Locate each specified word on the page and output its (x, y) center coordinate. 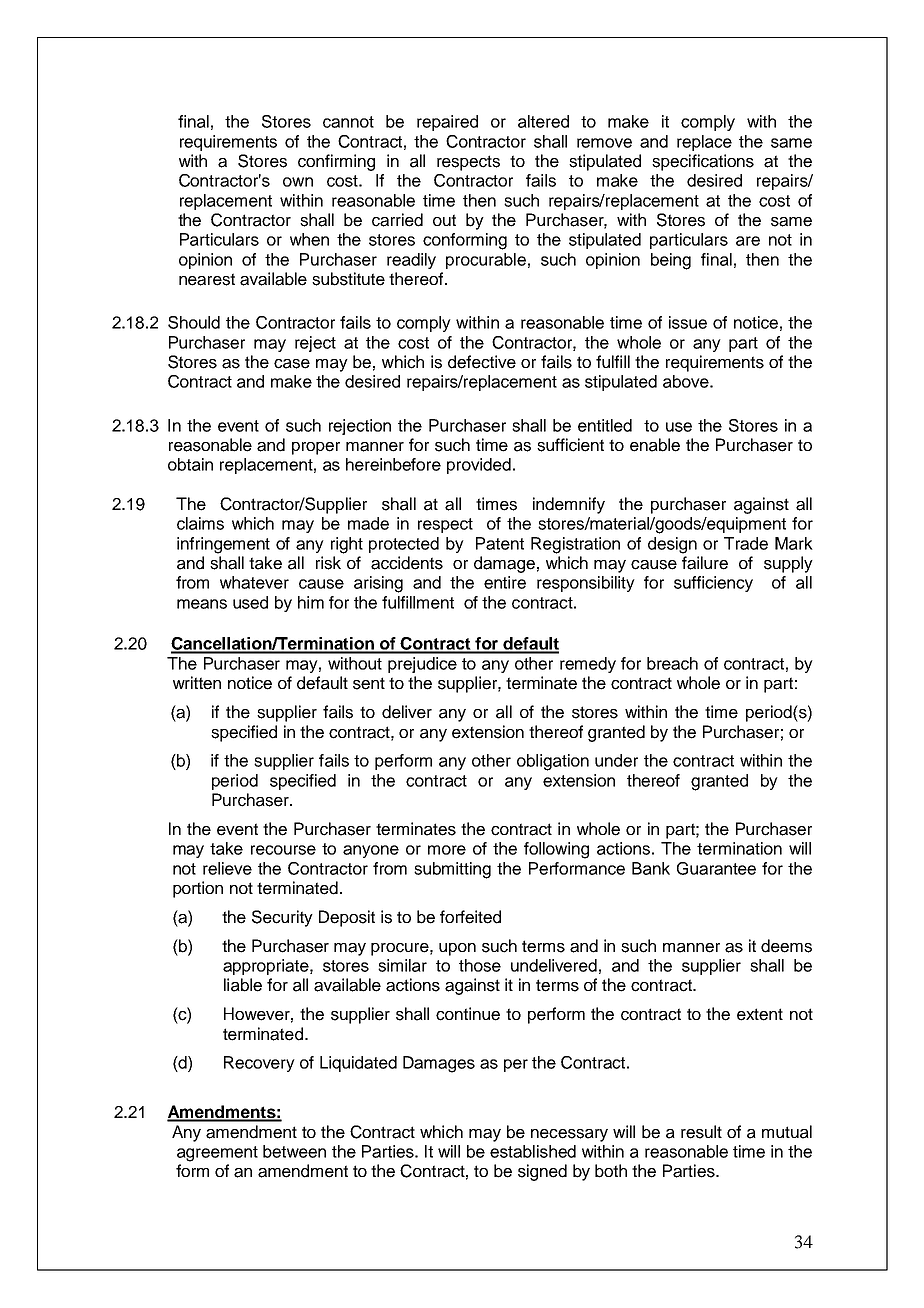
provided (479, 466)
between (294, 1151)
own (298, 182)
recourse (283, 850)
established (533, 1151)
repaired (447, 123)
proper (316, 448)
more (447, 850)
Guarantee (716, 868)
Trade (746, 543)
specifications (703, 162)
